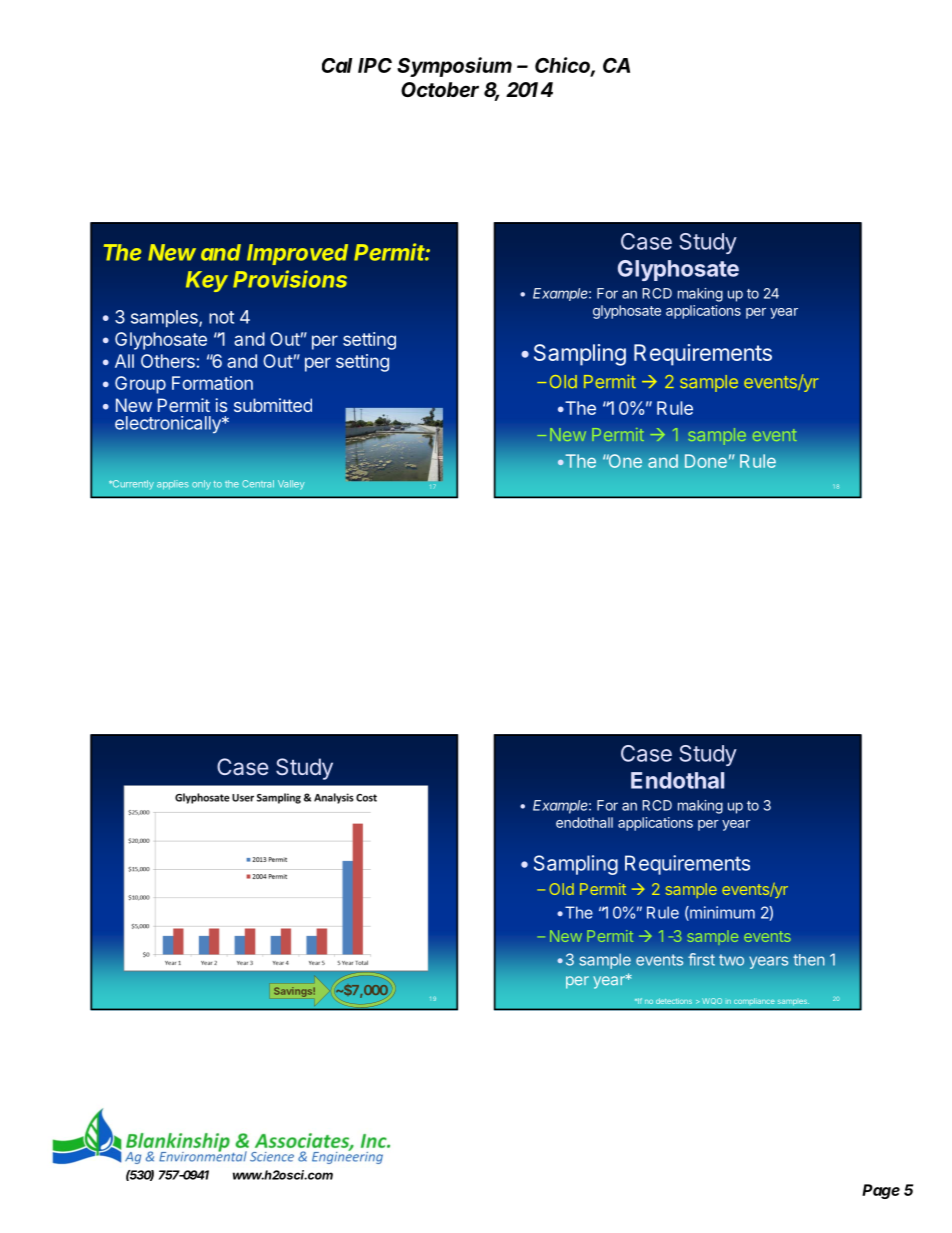  What do you see at coordinates (701, 959) in the screenshot?
I see `first` at bounding box center [701, 959].
